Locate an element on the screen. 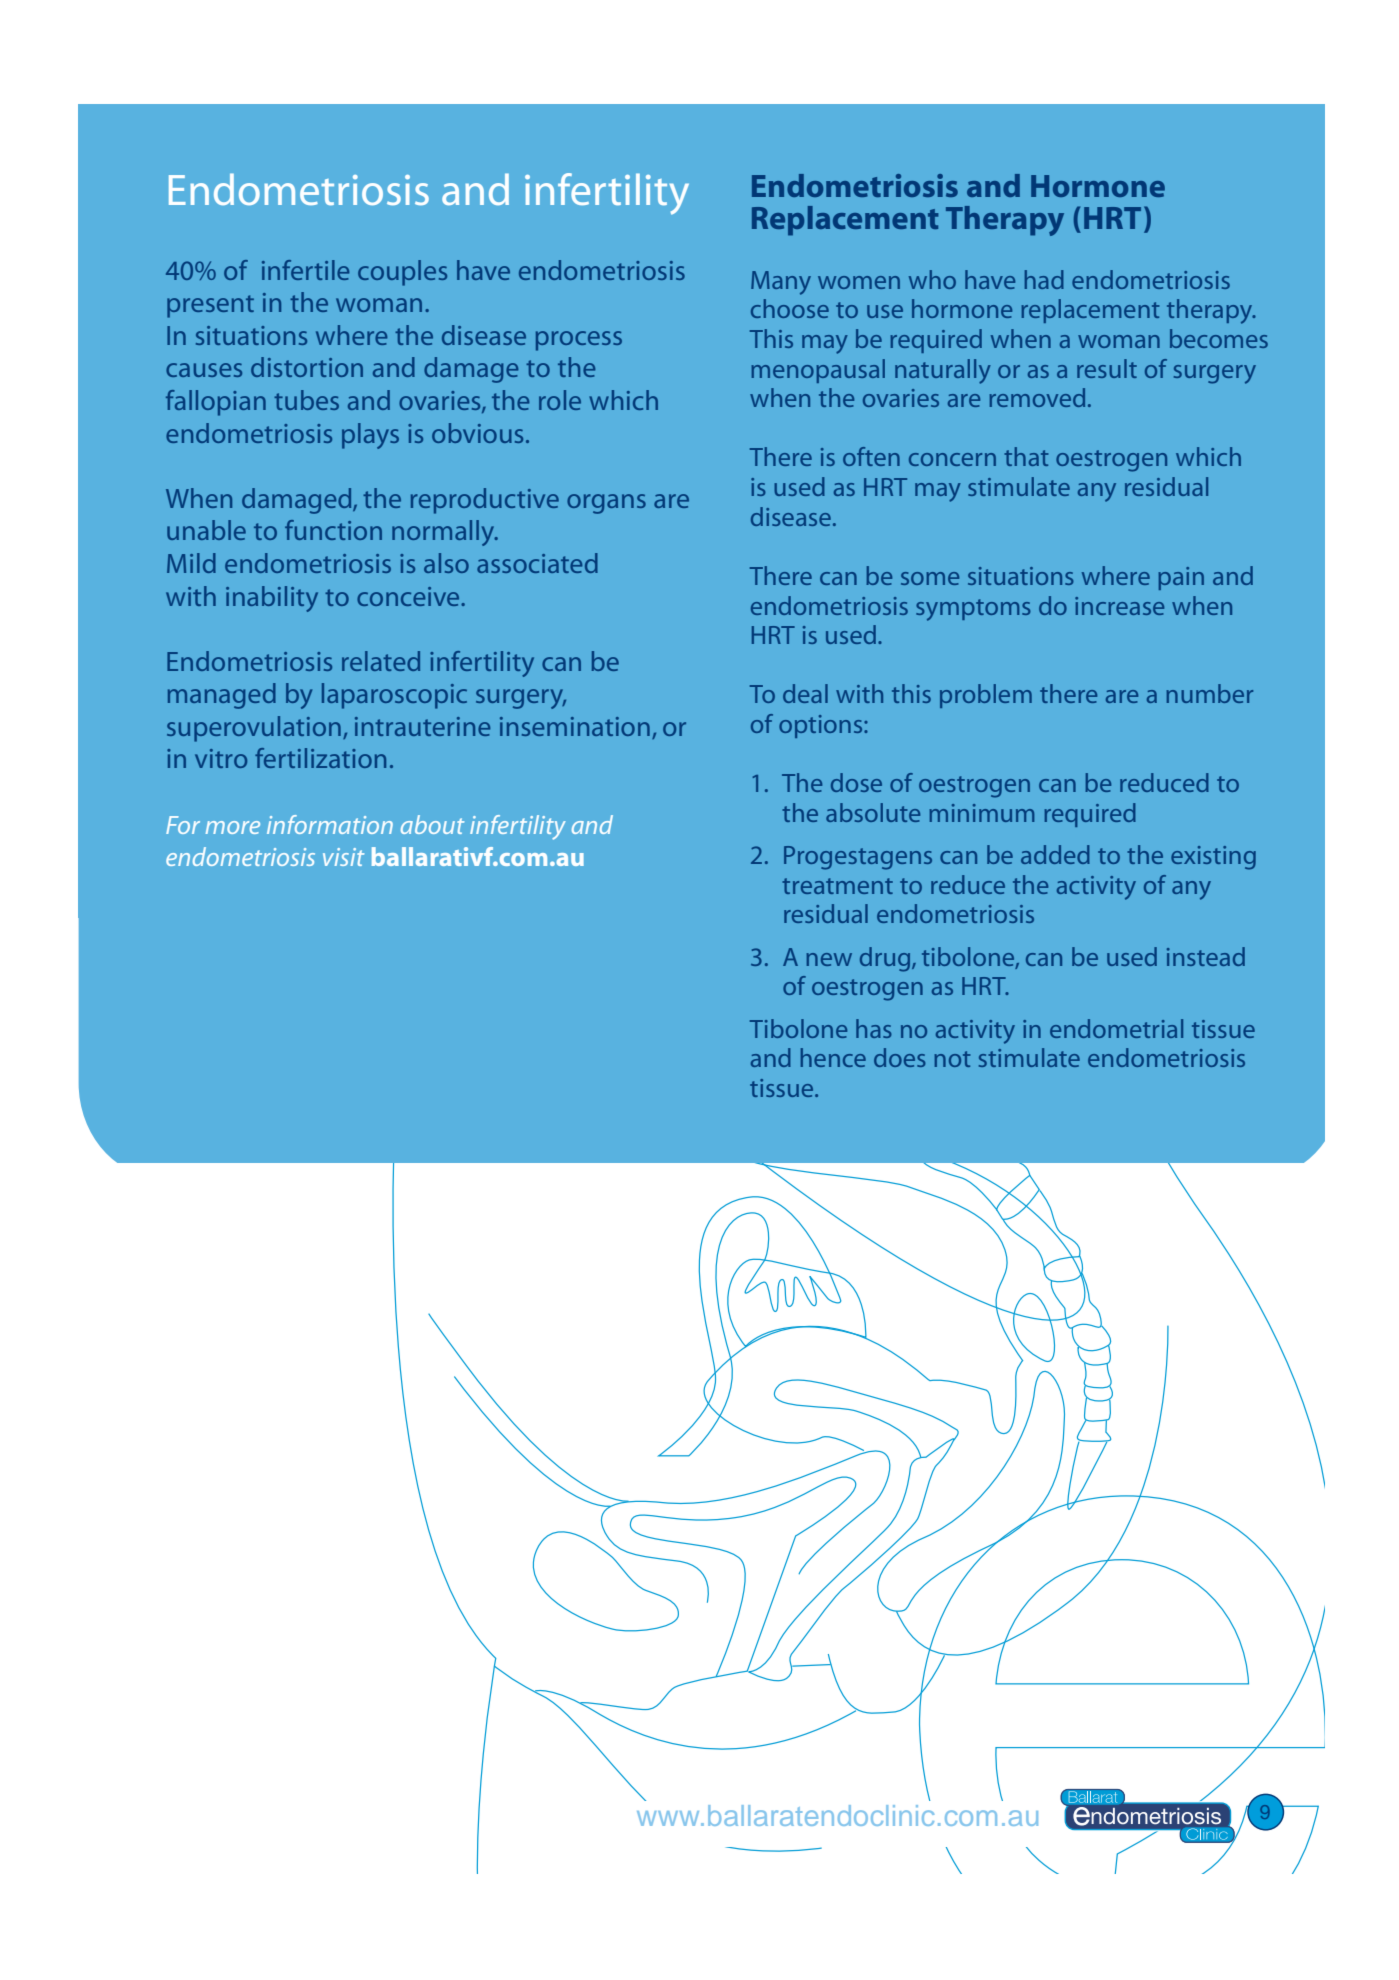 The width and height of the screenshot is (1399, 1980). treatment is located at coordinates (837, 886).
